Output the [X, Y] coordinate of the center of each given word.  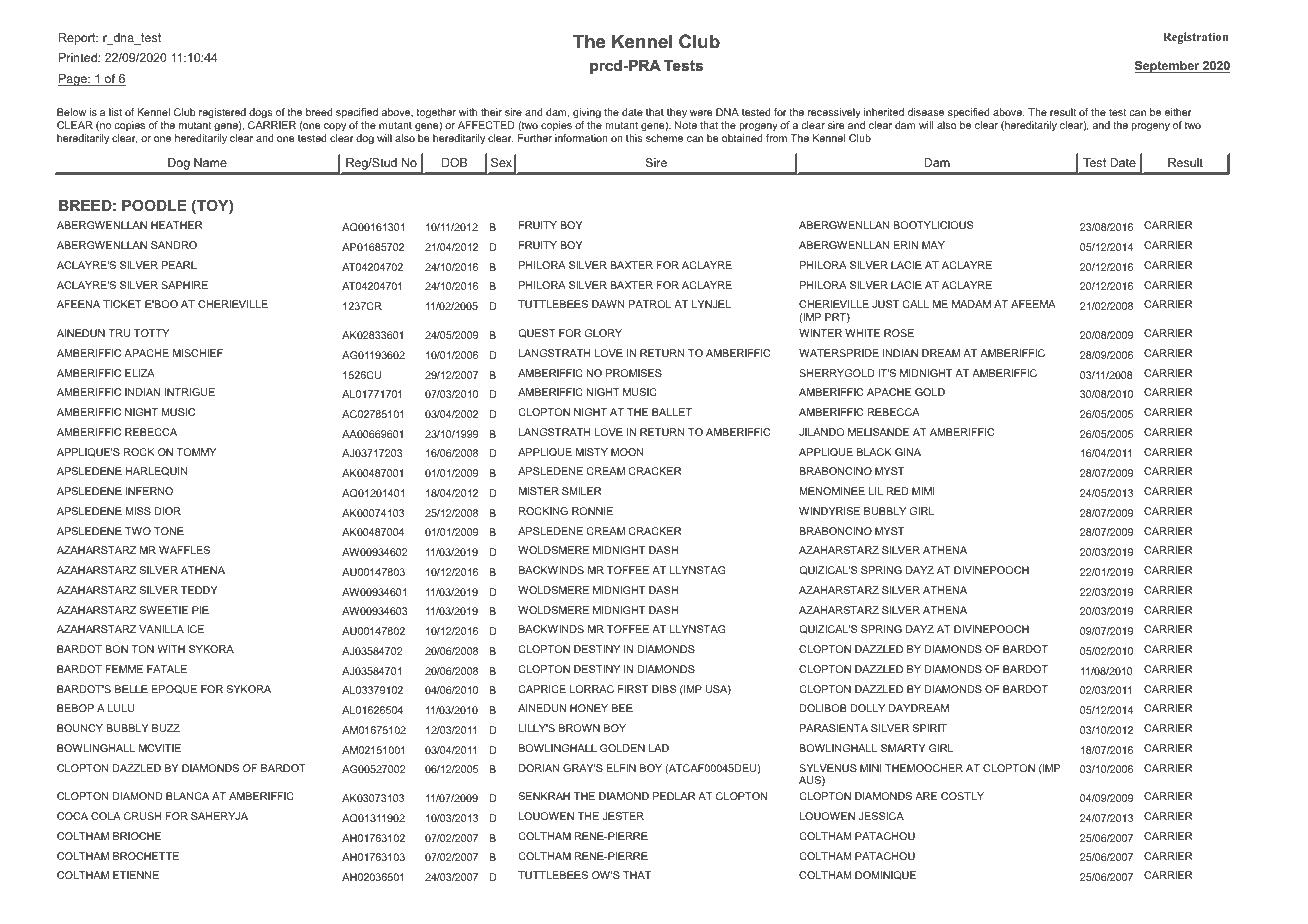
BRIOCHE [137, 836]
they [676, 115]
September [1168, 67]
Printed [79, 57]
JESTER [623, 816]
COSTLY [962, 796]
